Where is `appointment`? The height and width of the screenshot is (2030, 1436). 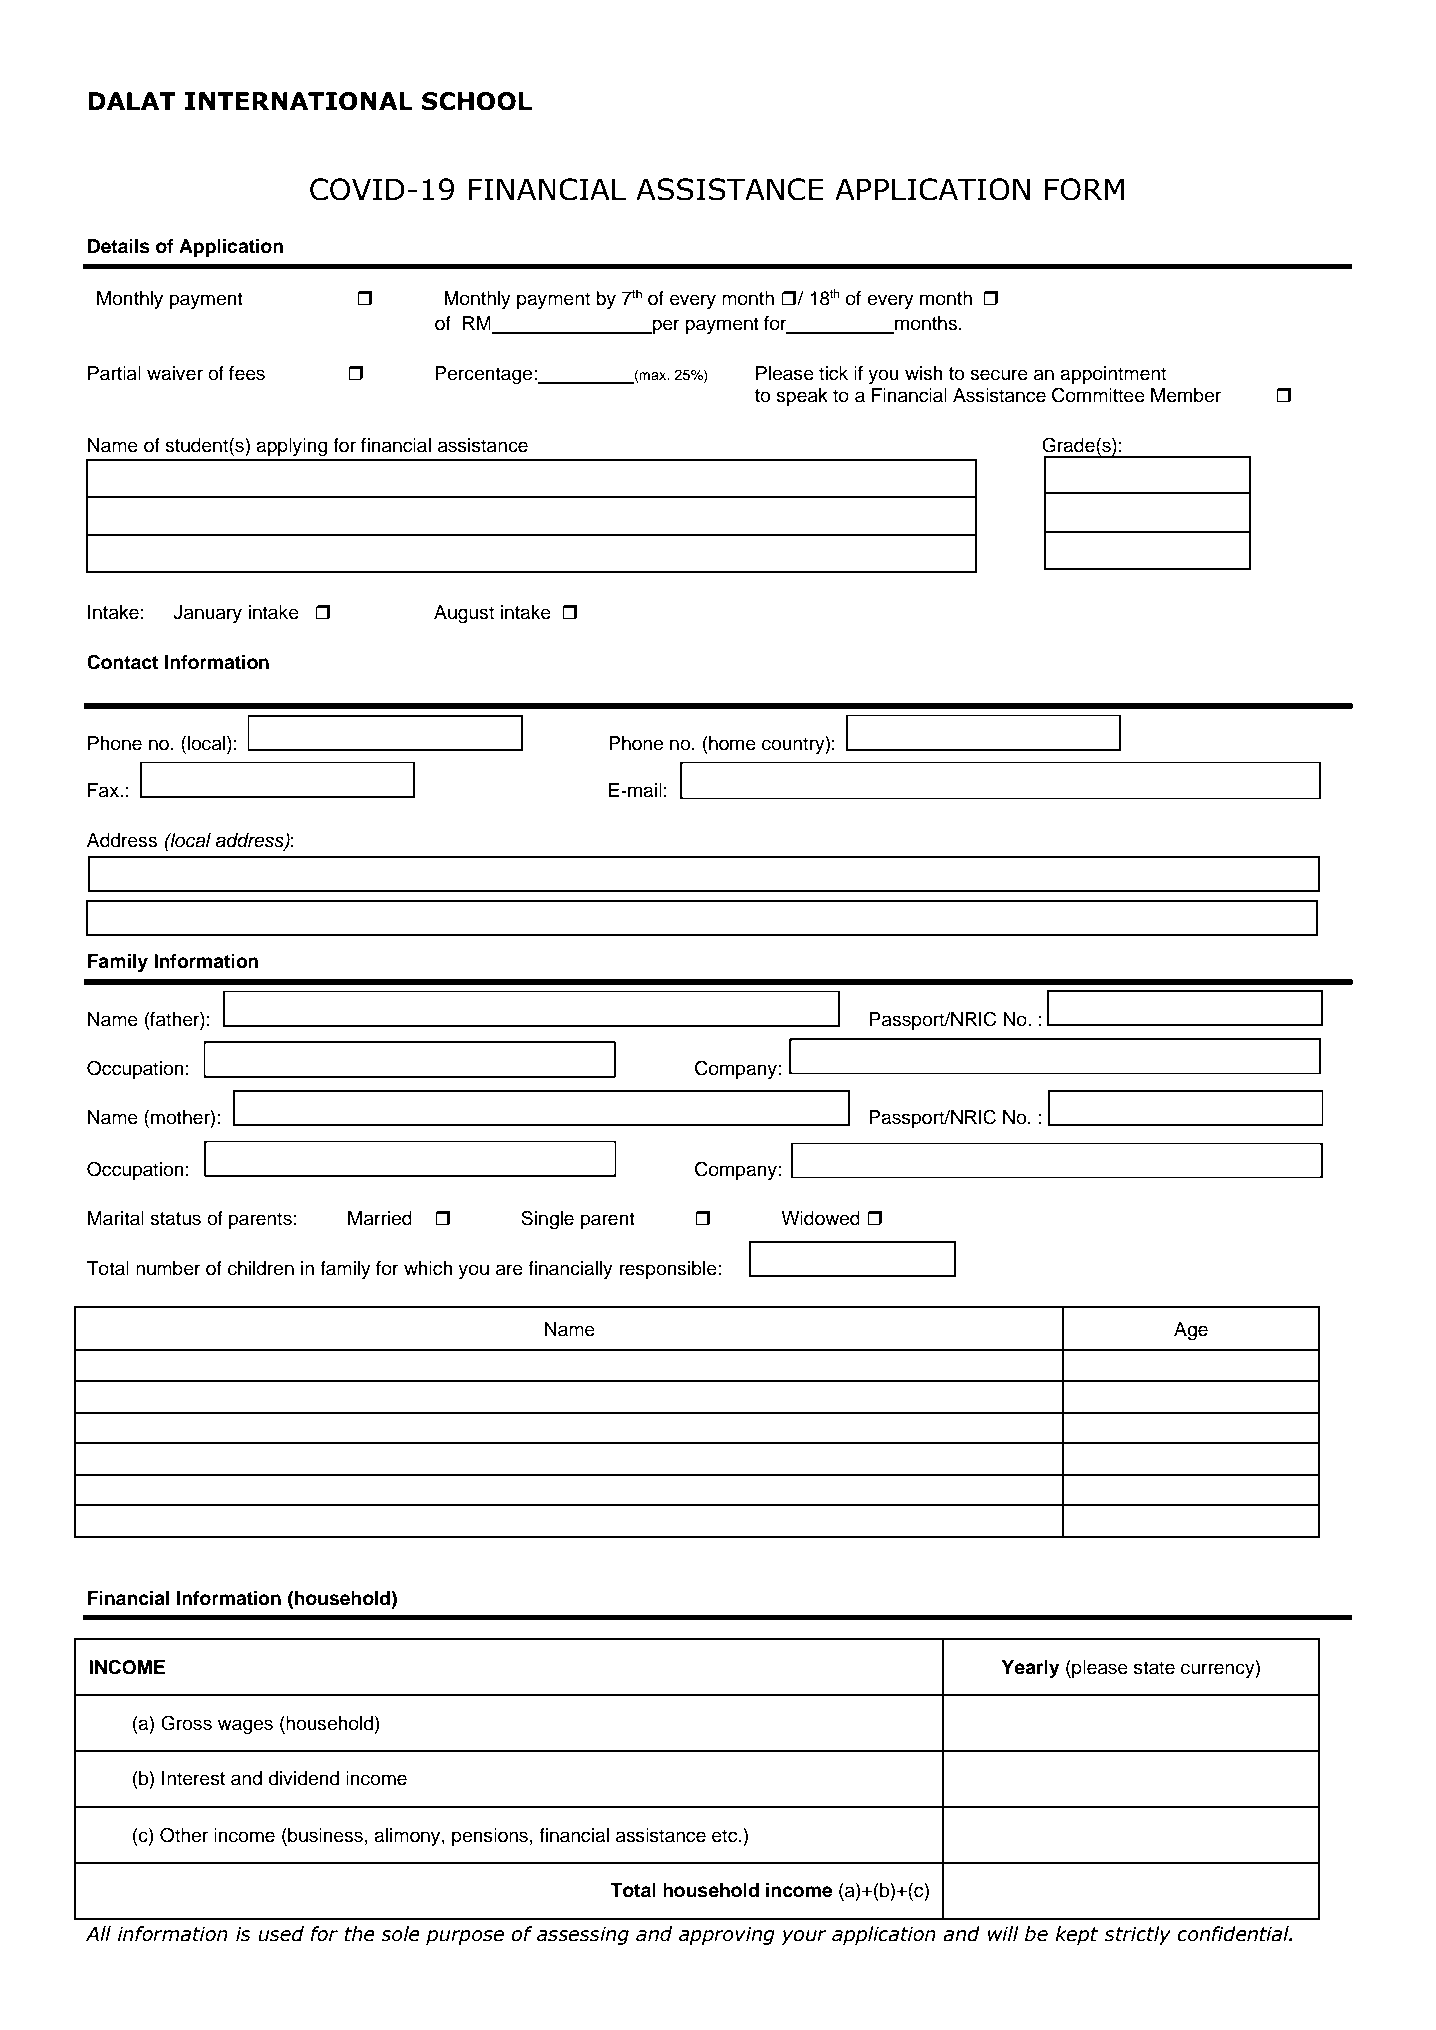
appointment is located at coordinates (1113, 375).
